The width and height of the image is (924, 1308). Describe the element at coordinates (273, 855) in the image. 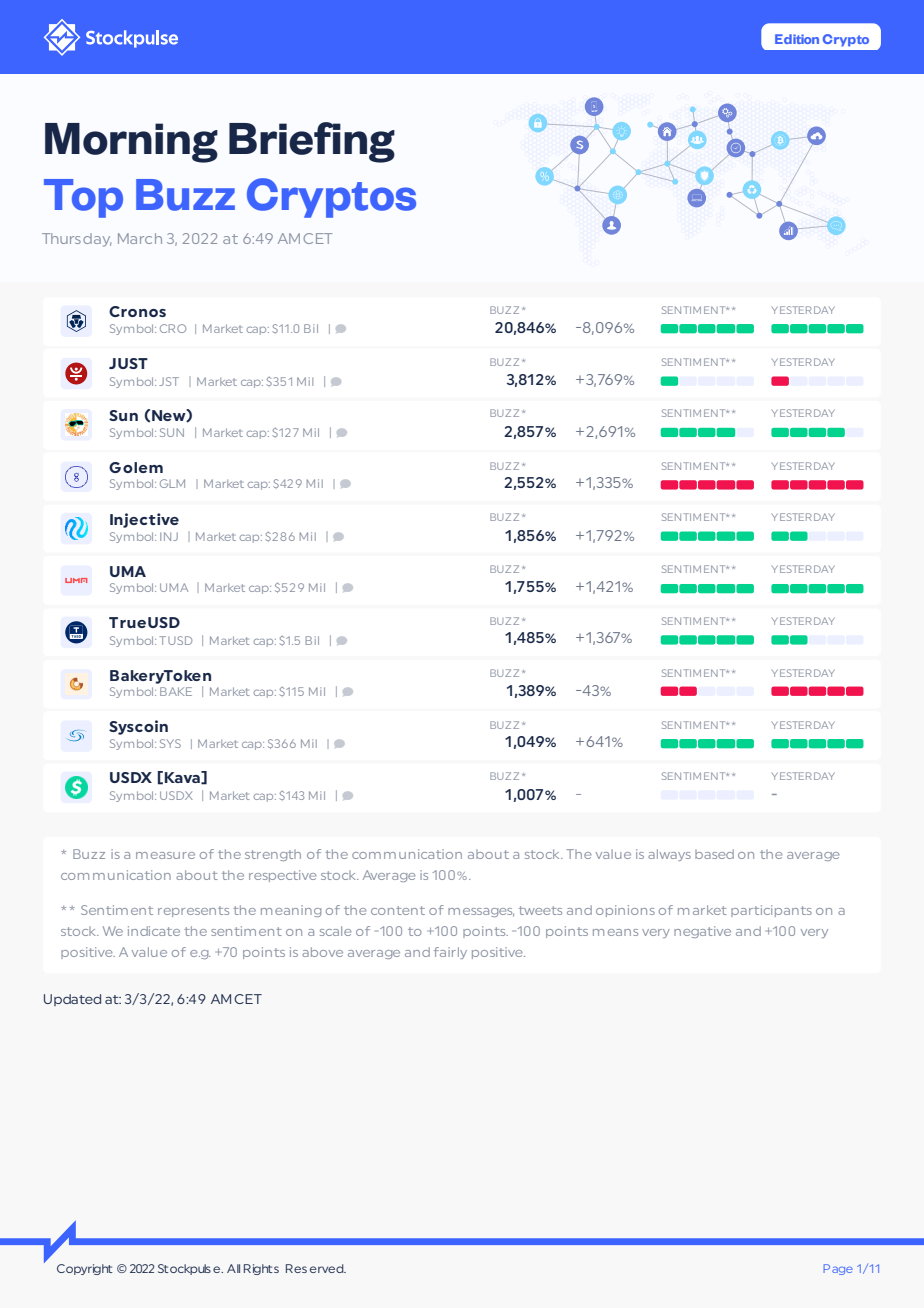

I see `strength` at that location.
